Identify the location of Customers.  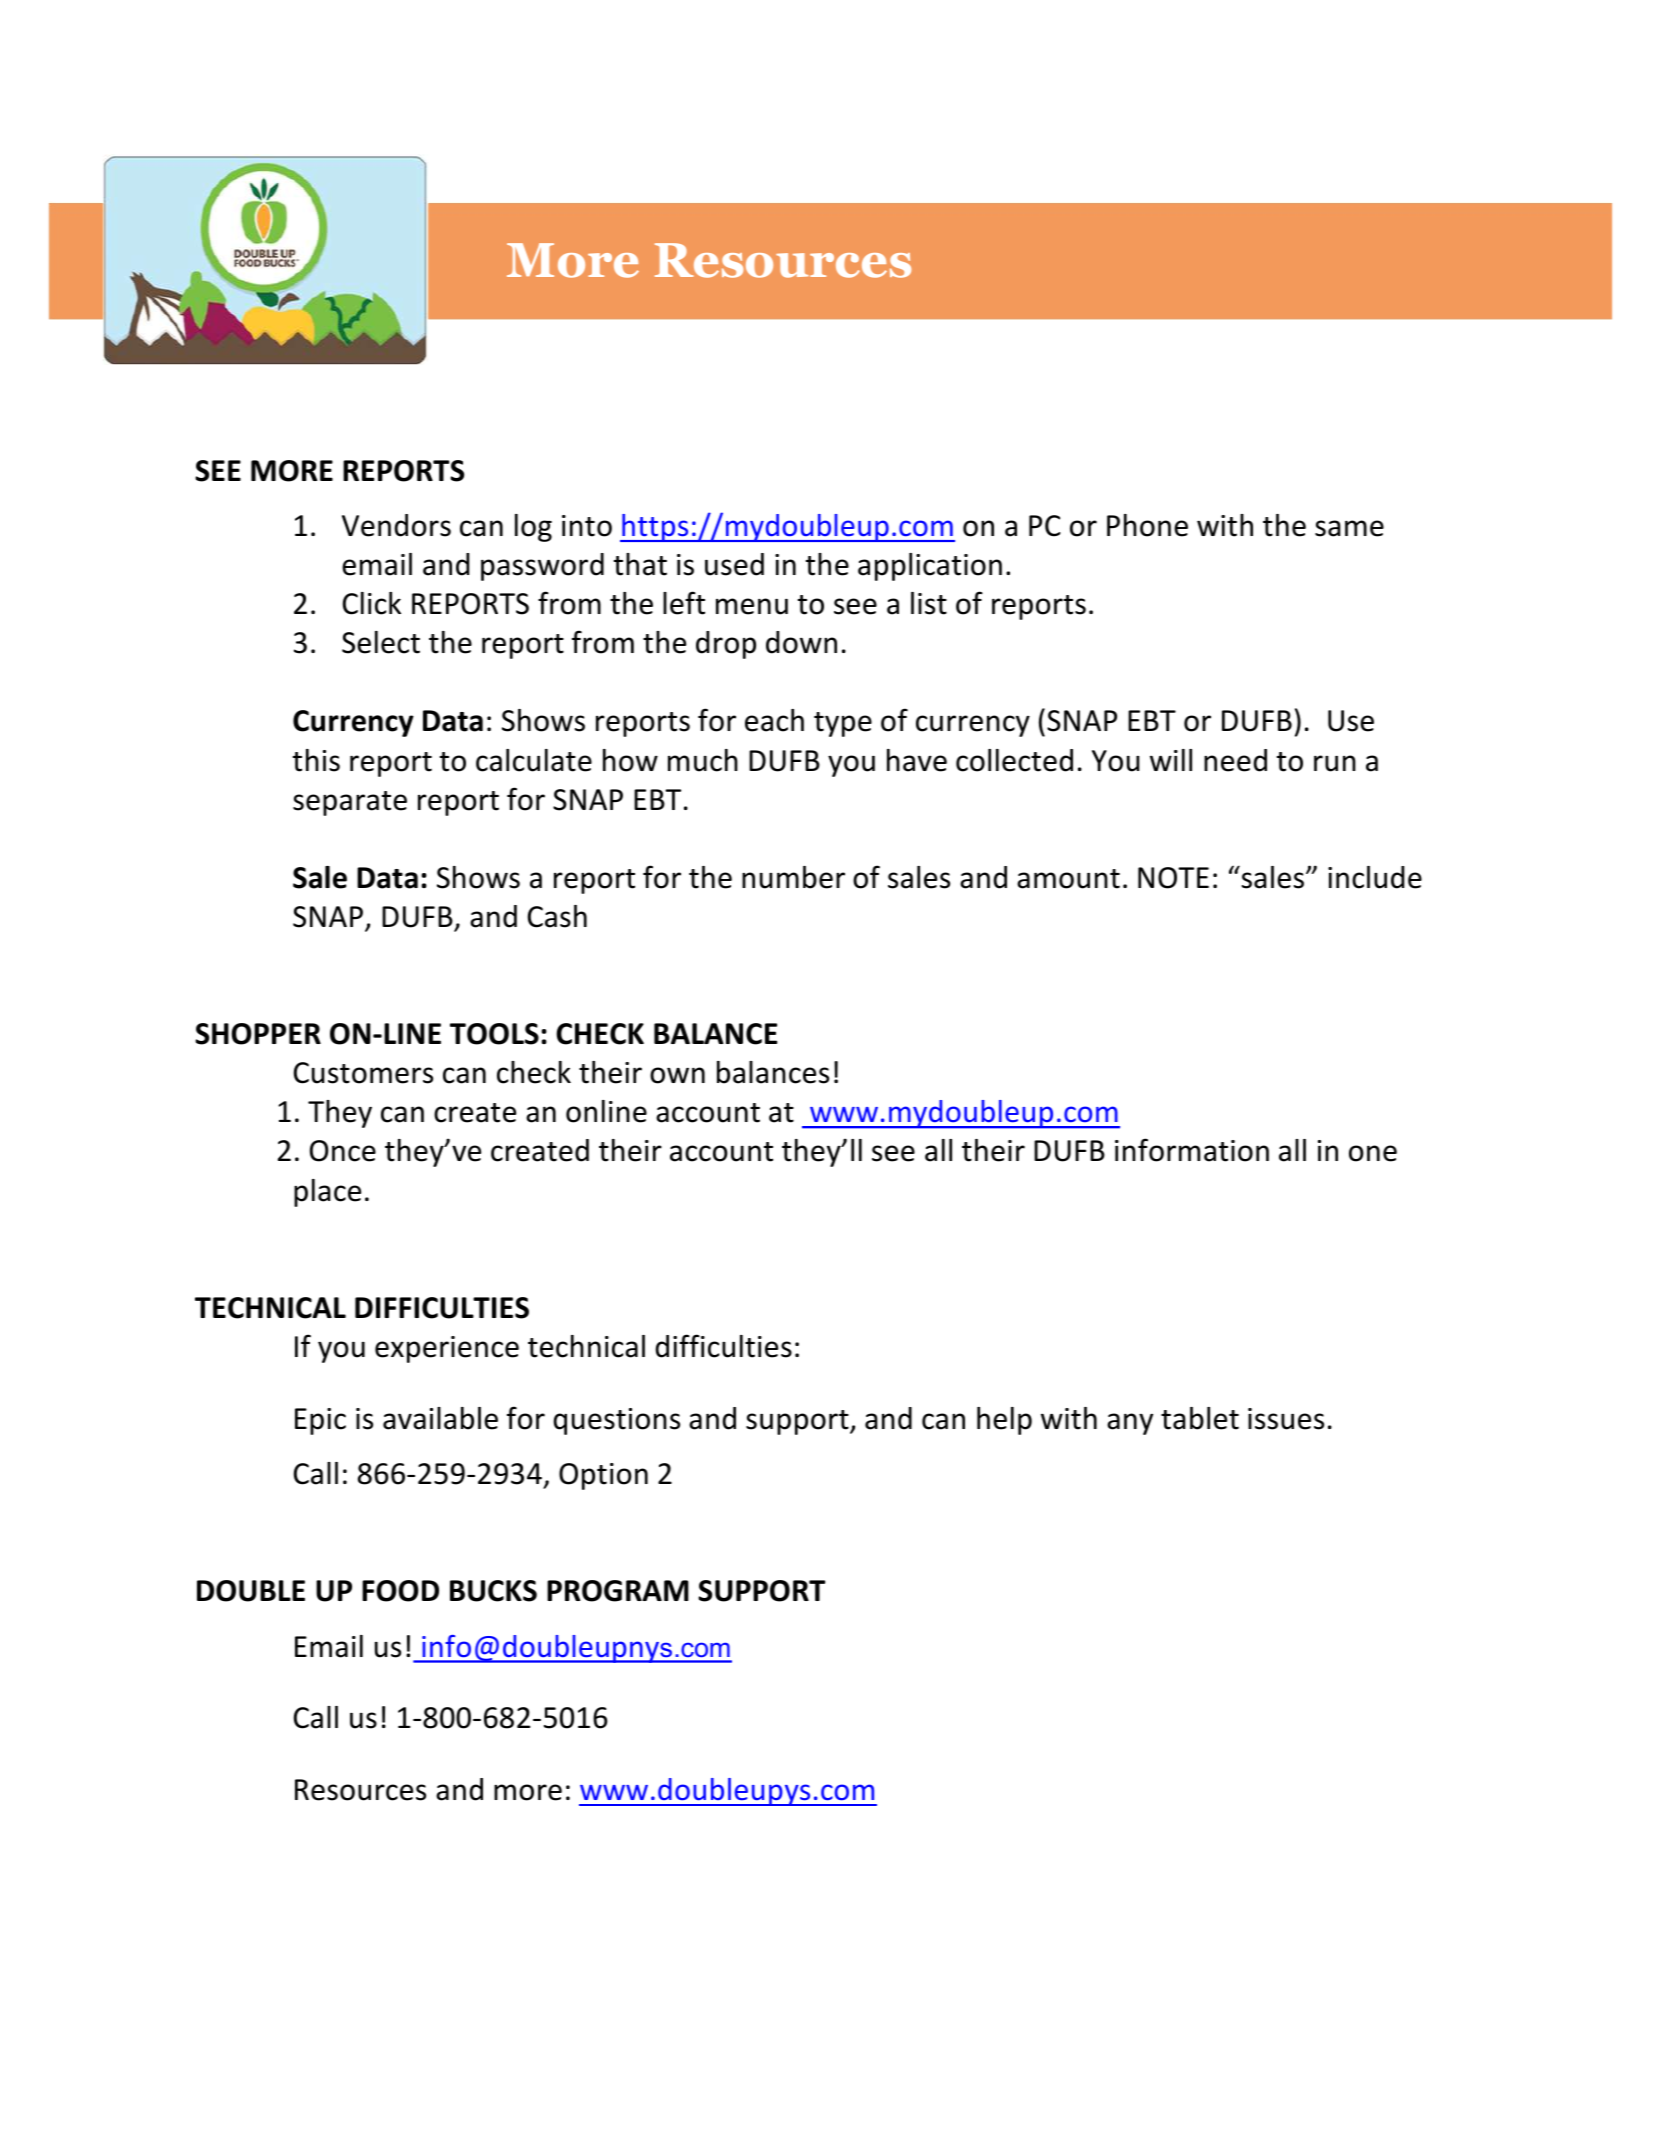
(363, 1073).
